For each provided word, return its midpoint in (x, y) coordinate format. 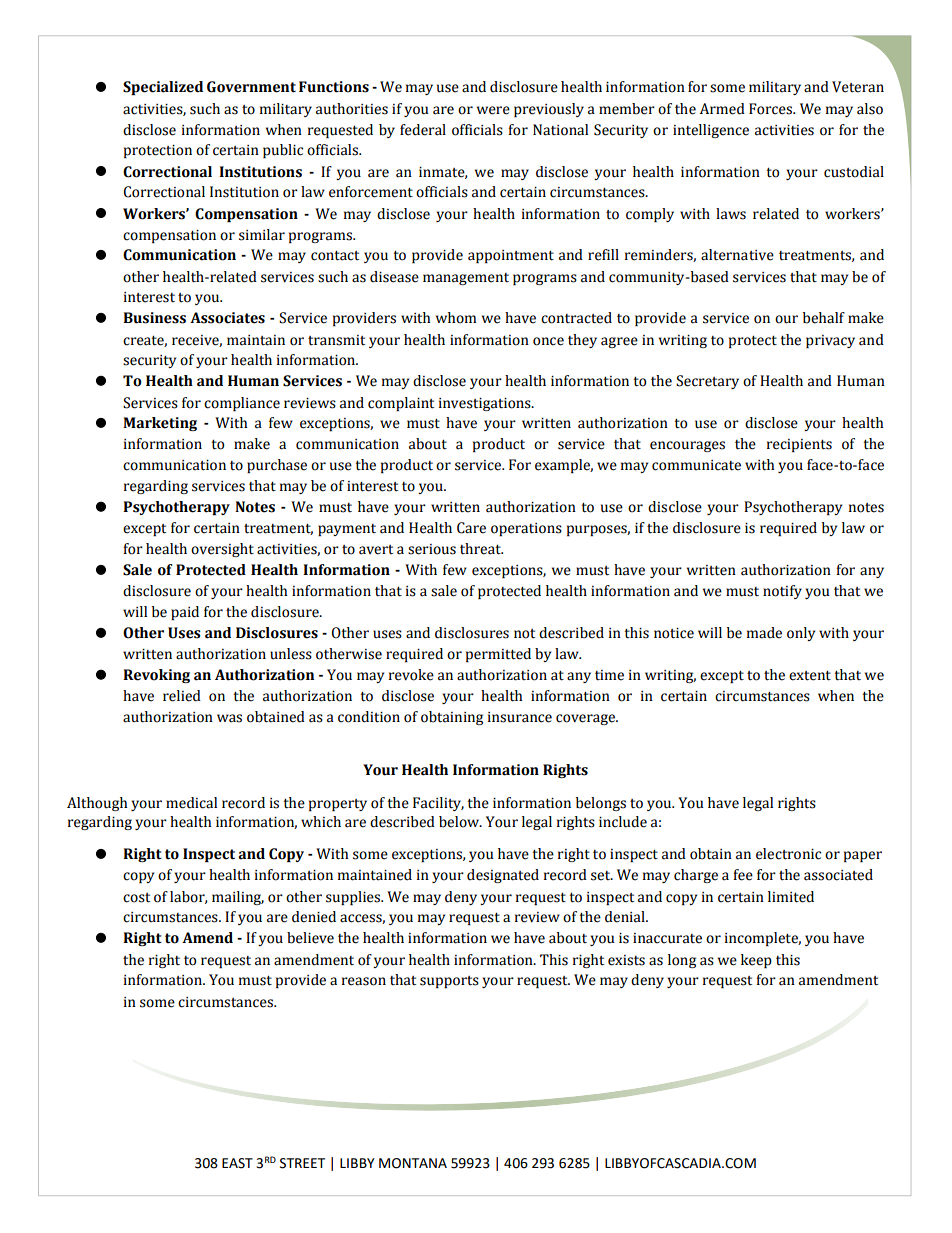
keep (756, 961)
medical (191, 803)
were (493, 110)
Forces (771, 109)
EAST (237, 1163)
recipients (799, 445)
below (460, 822)
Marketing (160, 424)
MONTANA (413, 1163)
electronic (788, 854)
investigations (486, 404)
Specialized (163, 88)
